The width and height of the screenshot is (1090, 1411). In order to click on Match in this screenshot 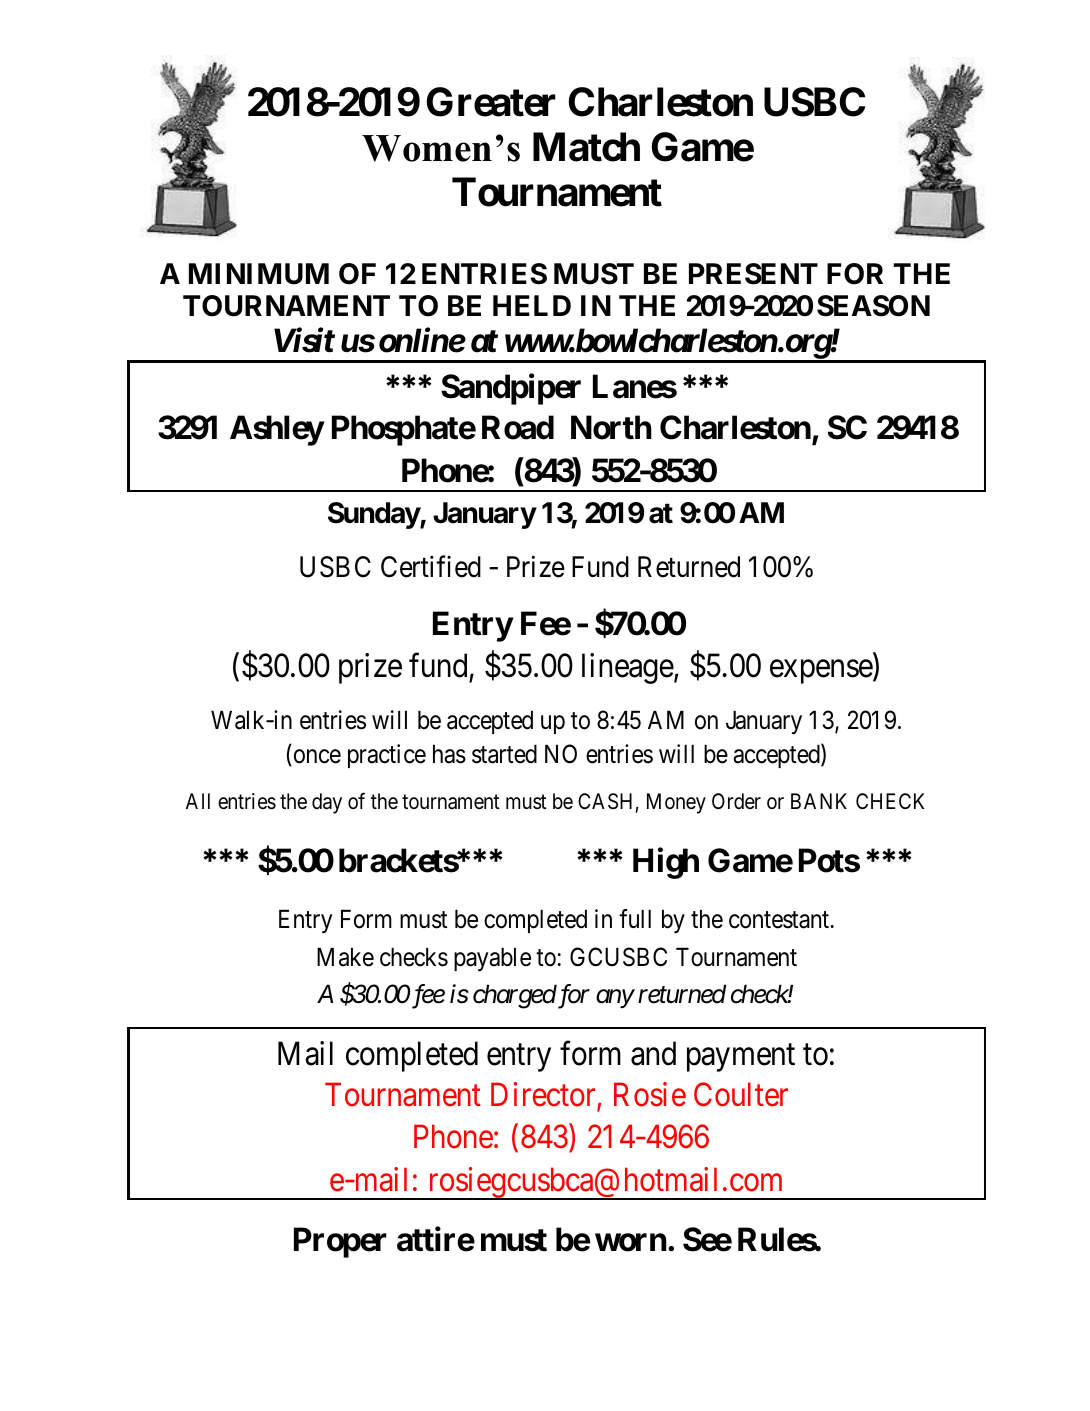, I will do `click(586, 147)`.
